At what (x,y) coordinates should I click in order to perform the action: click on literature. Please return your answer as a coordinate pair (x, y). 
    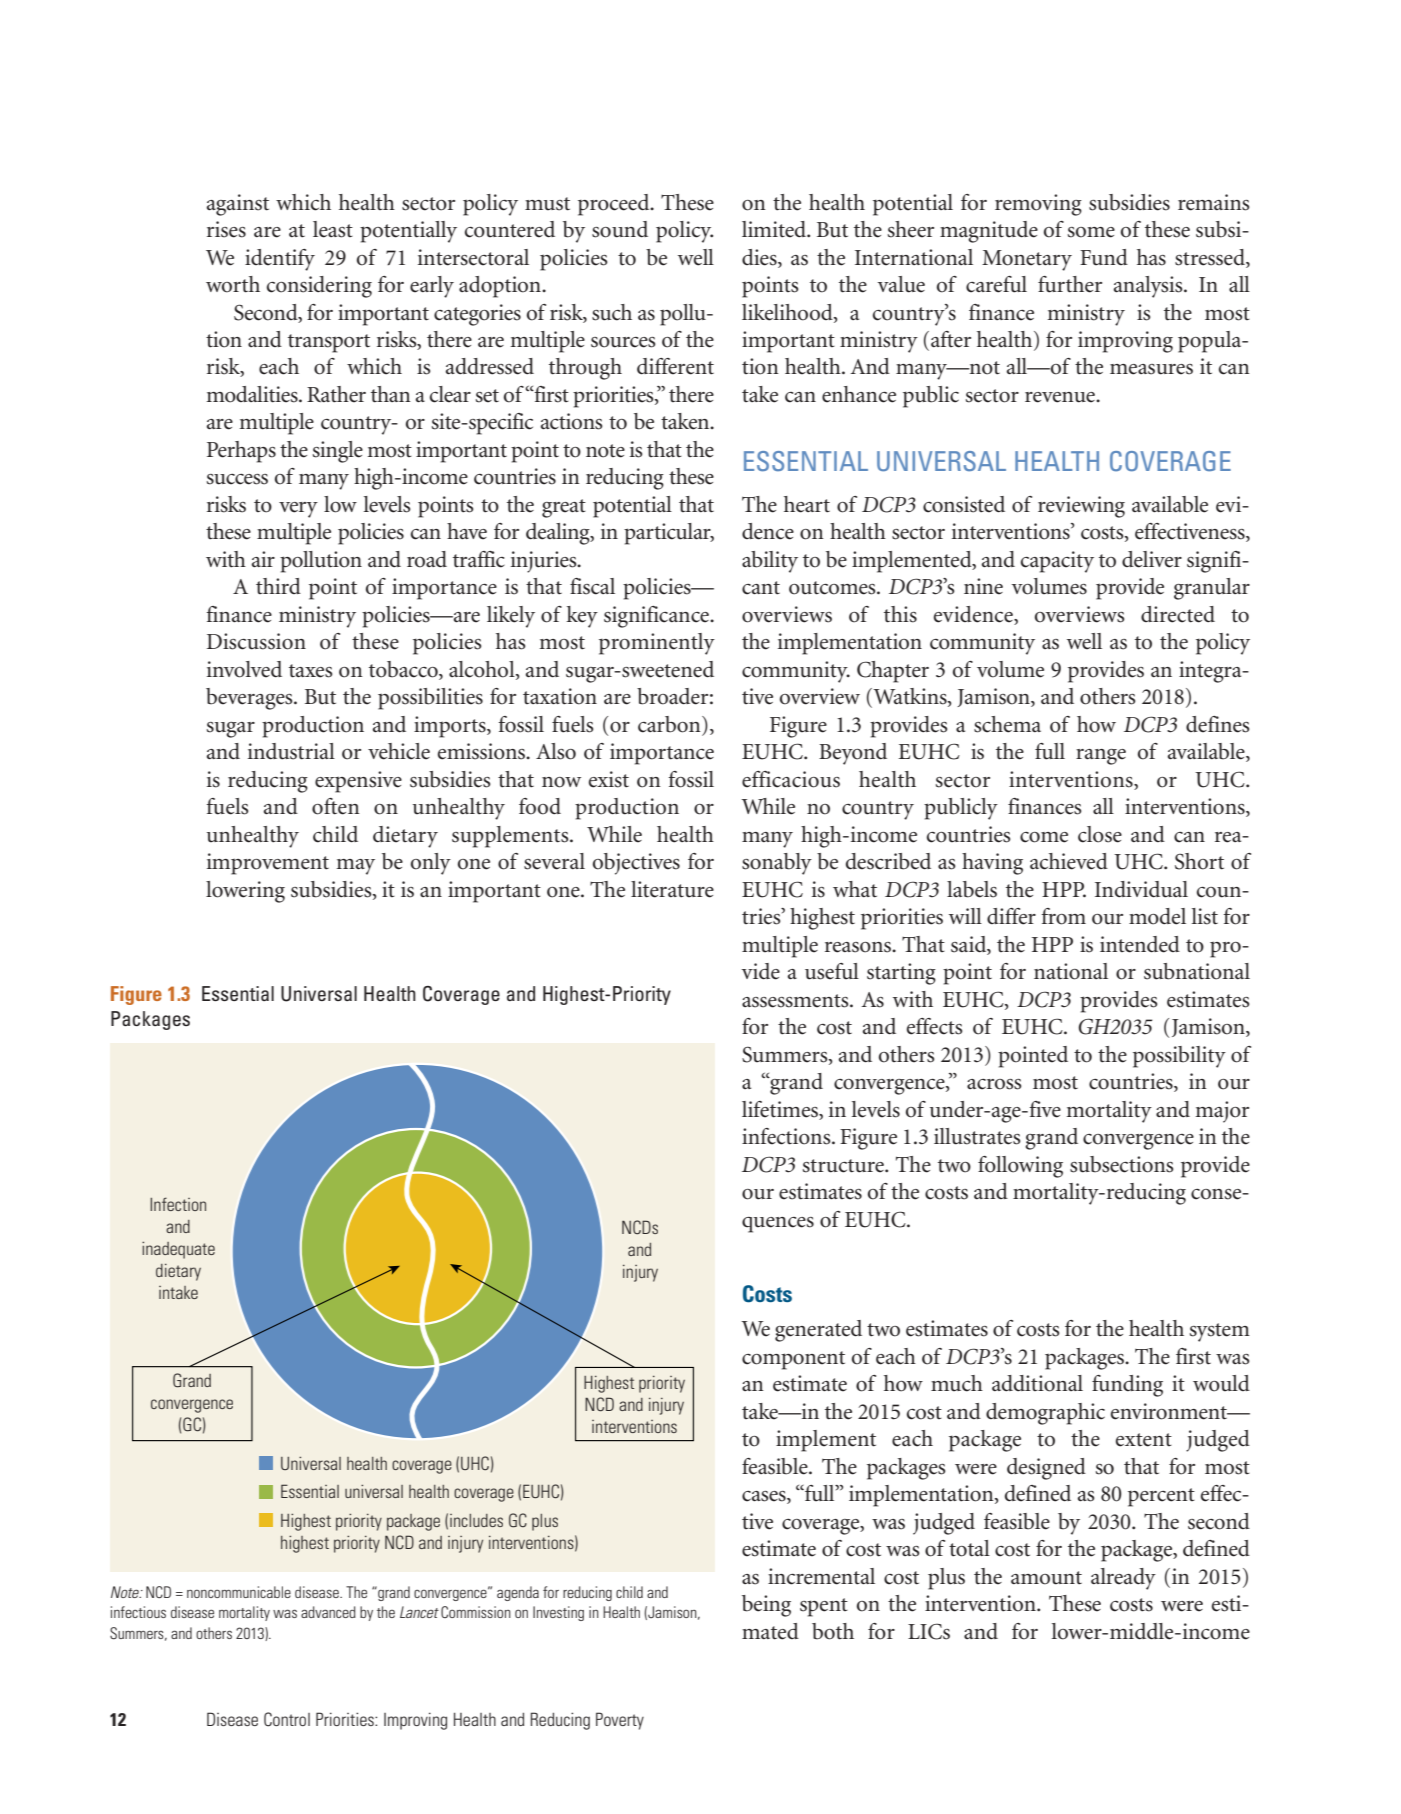
    Looking at the image, I should click on (672, 889).
